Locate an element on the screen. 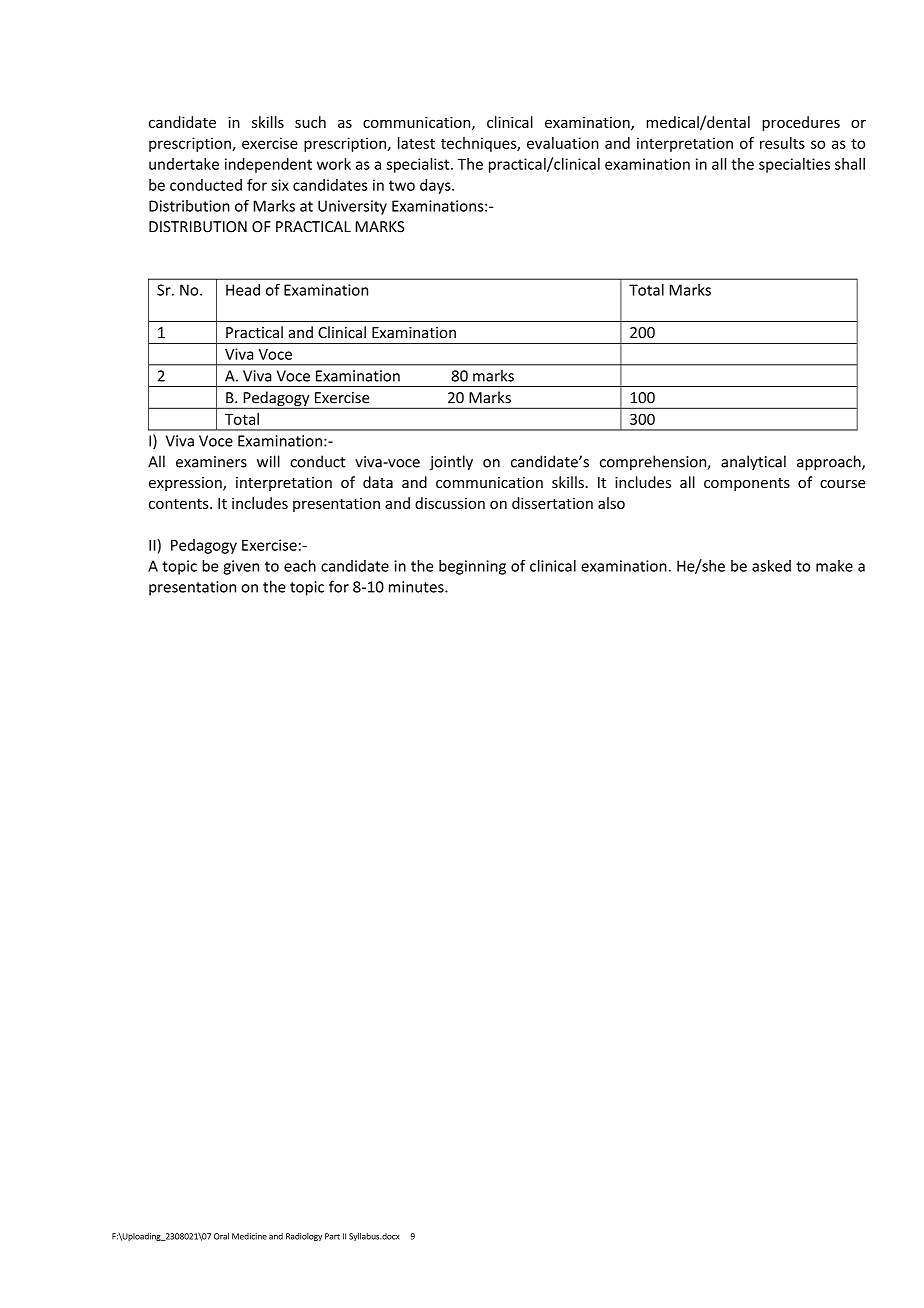 The height and width of the screenshot is (1308, 924). given is located at coordinates (241, 567).
